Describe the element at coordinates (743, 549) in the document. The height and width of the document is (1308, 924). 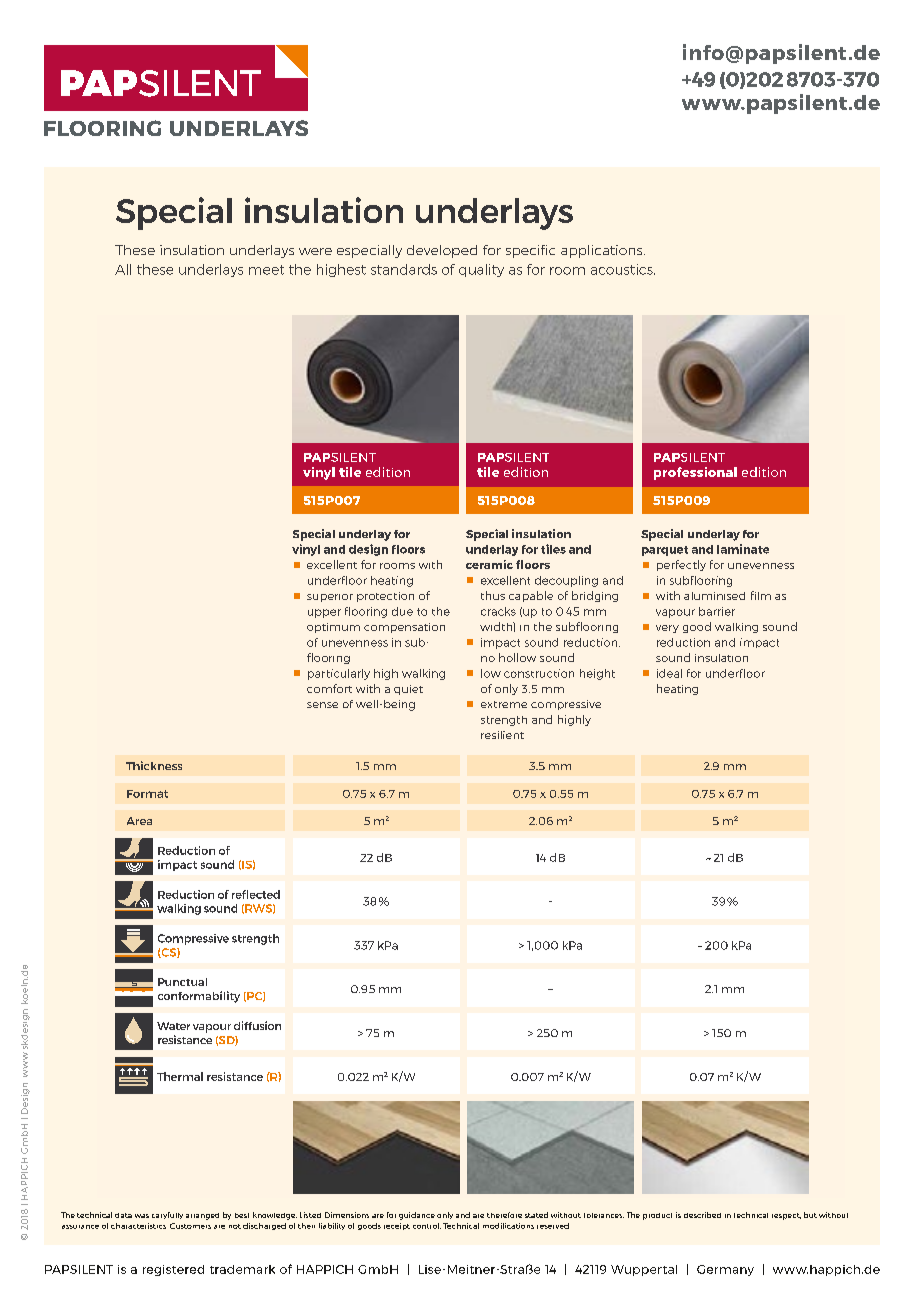
I see `laminate` at that location.
